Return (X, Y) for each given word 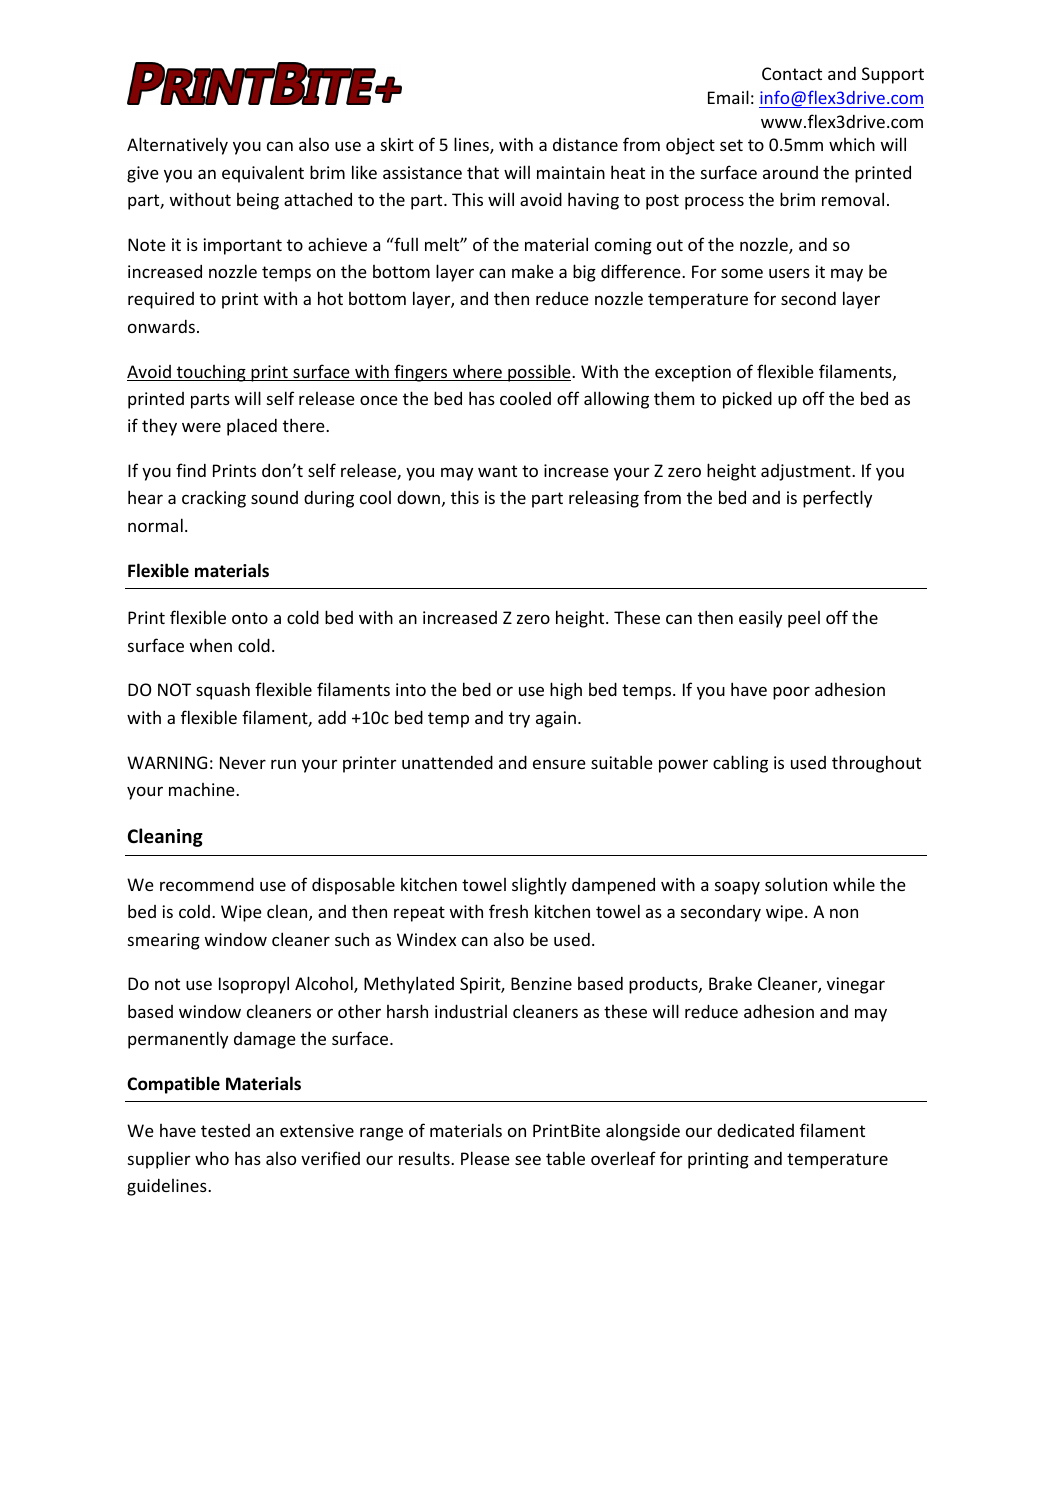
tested (225, 1130)
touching (211, 373)
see (528, 1160)
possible (539, 373)
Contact (792, 73)
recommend (207, 884)
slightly (539, 886)
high (566, 691)
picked (747, 400)
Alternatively (177, 146)
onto (250, 618)
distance (585, 144)
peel (804, 619)
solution (796, 884)
